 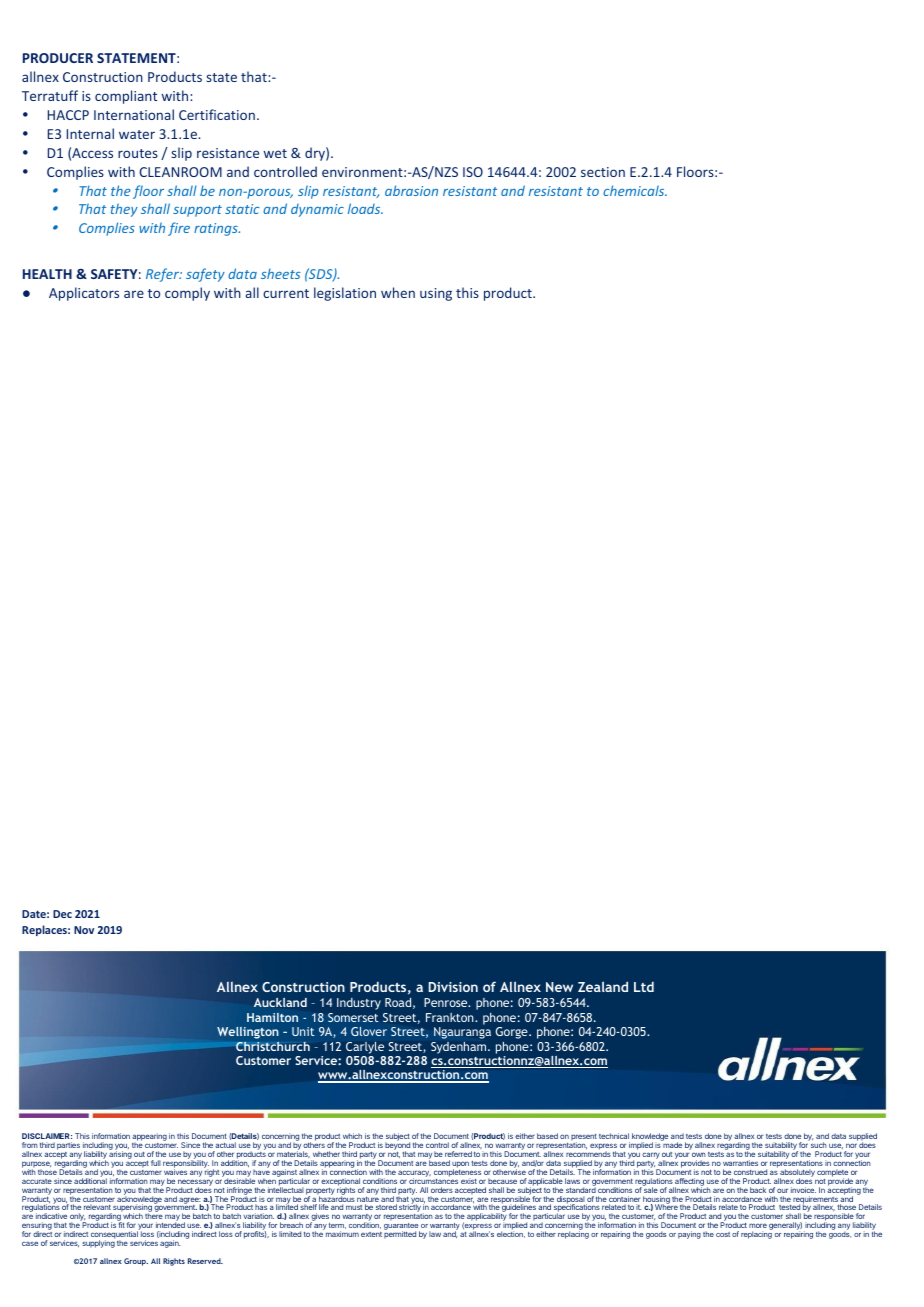 What do you see at coordinates (453, 987) in the screenshot?
I see `Division` at bounding box center [453, 987].
